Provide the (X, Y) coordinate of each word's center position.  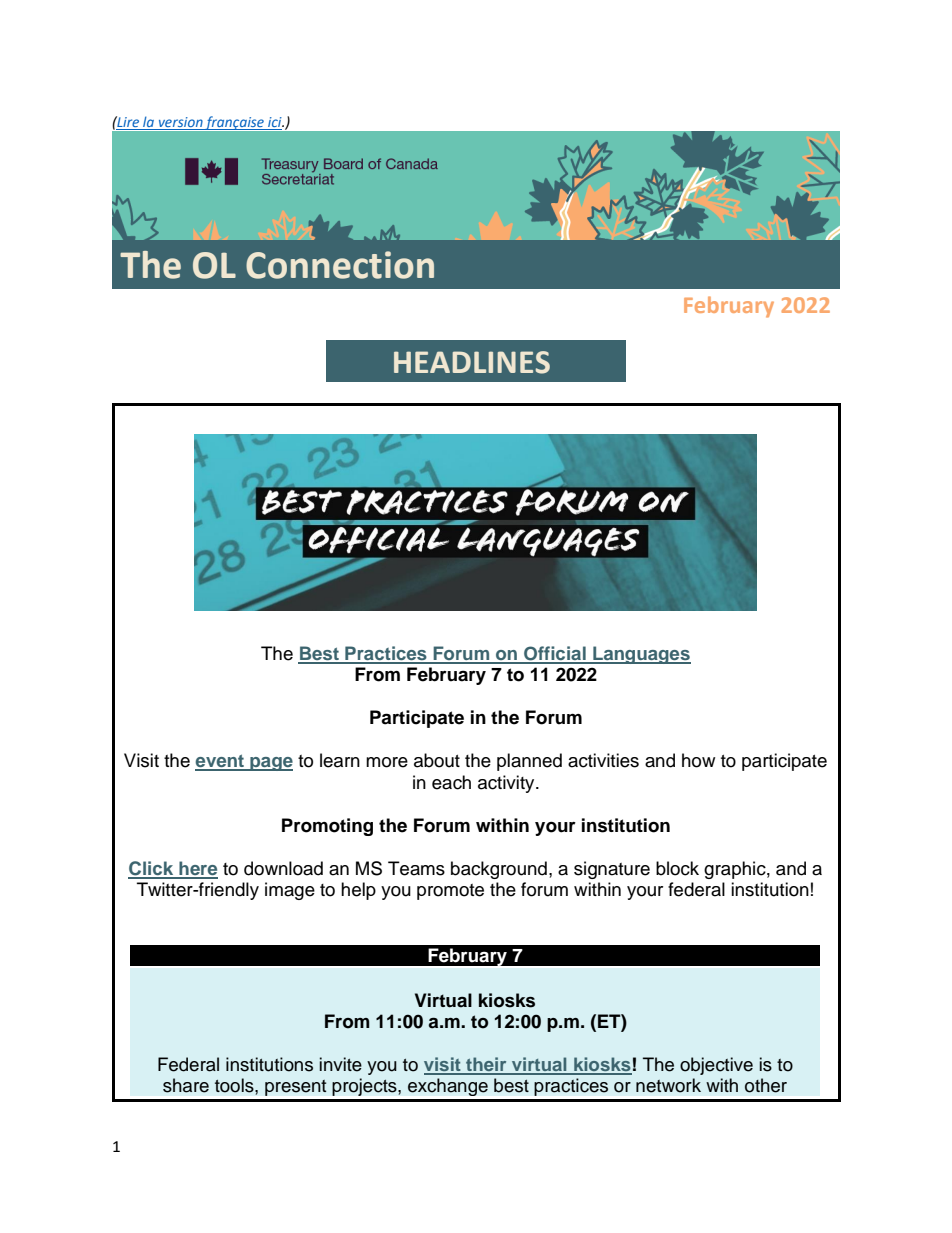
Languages (641, 655)
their (486, 1065)
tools (235, 1085)
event (220, 762)
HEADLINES (472, 362)
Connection (340, 265)
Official (555, 654)
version (180, 123)
